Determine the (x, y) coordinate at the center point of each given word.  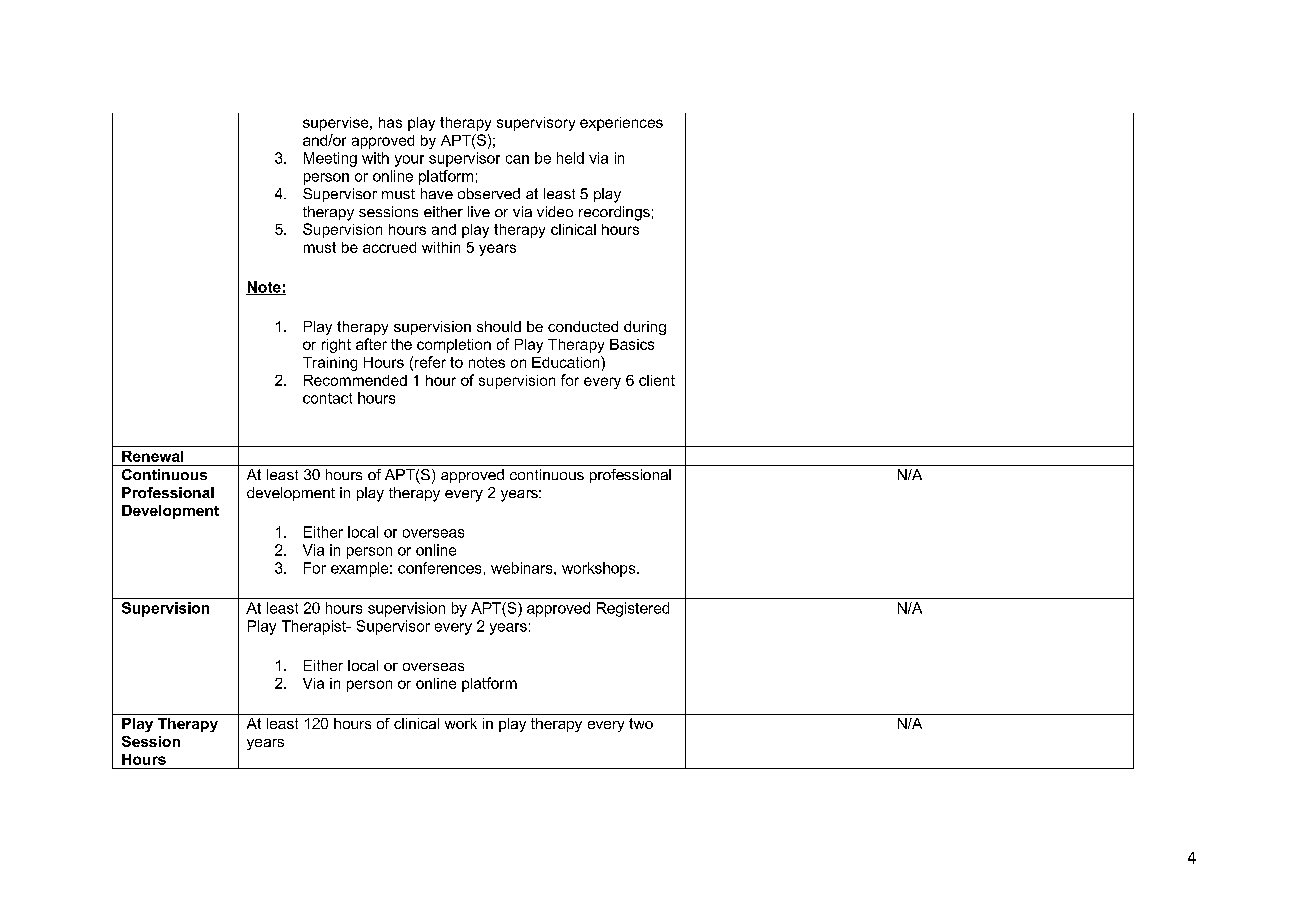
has (390, 122)
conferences (439, 568)
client (657, 380)
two (641, 723)
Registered (633, 609)
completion (454, 346)
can (517, 159)
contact (327, 398)
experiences (621, 124)
